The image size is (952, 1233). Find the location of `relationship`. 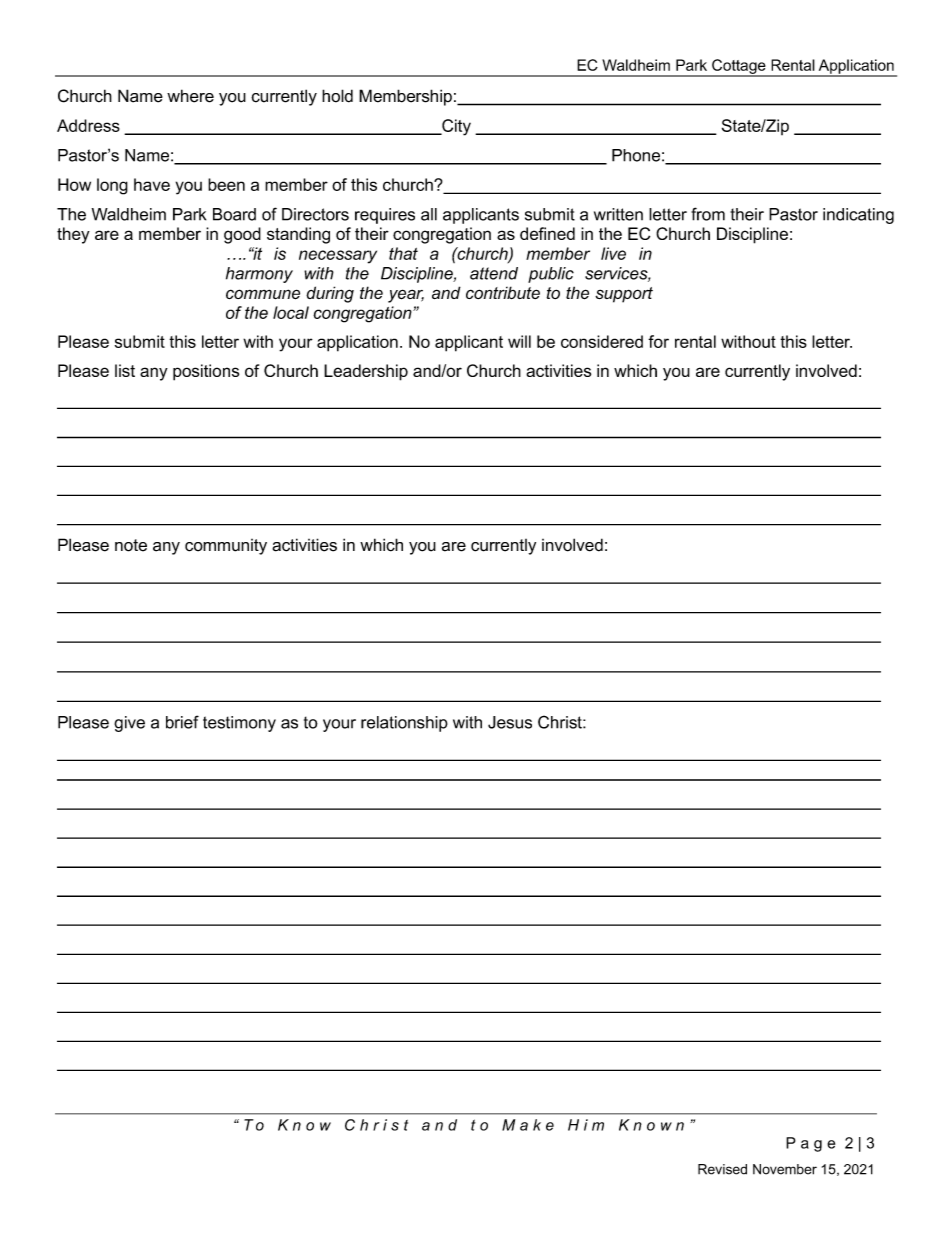

relationship is located at coordinates (404, 724).
